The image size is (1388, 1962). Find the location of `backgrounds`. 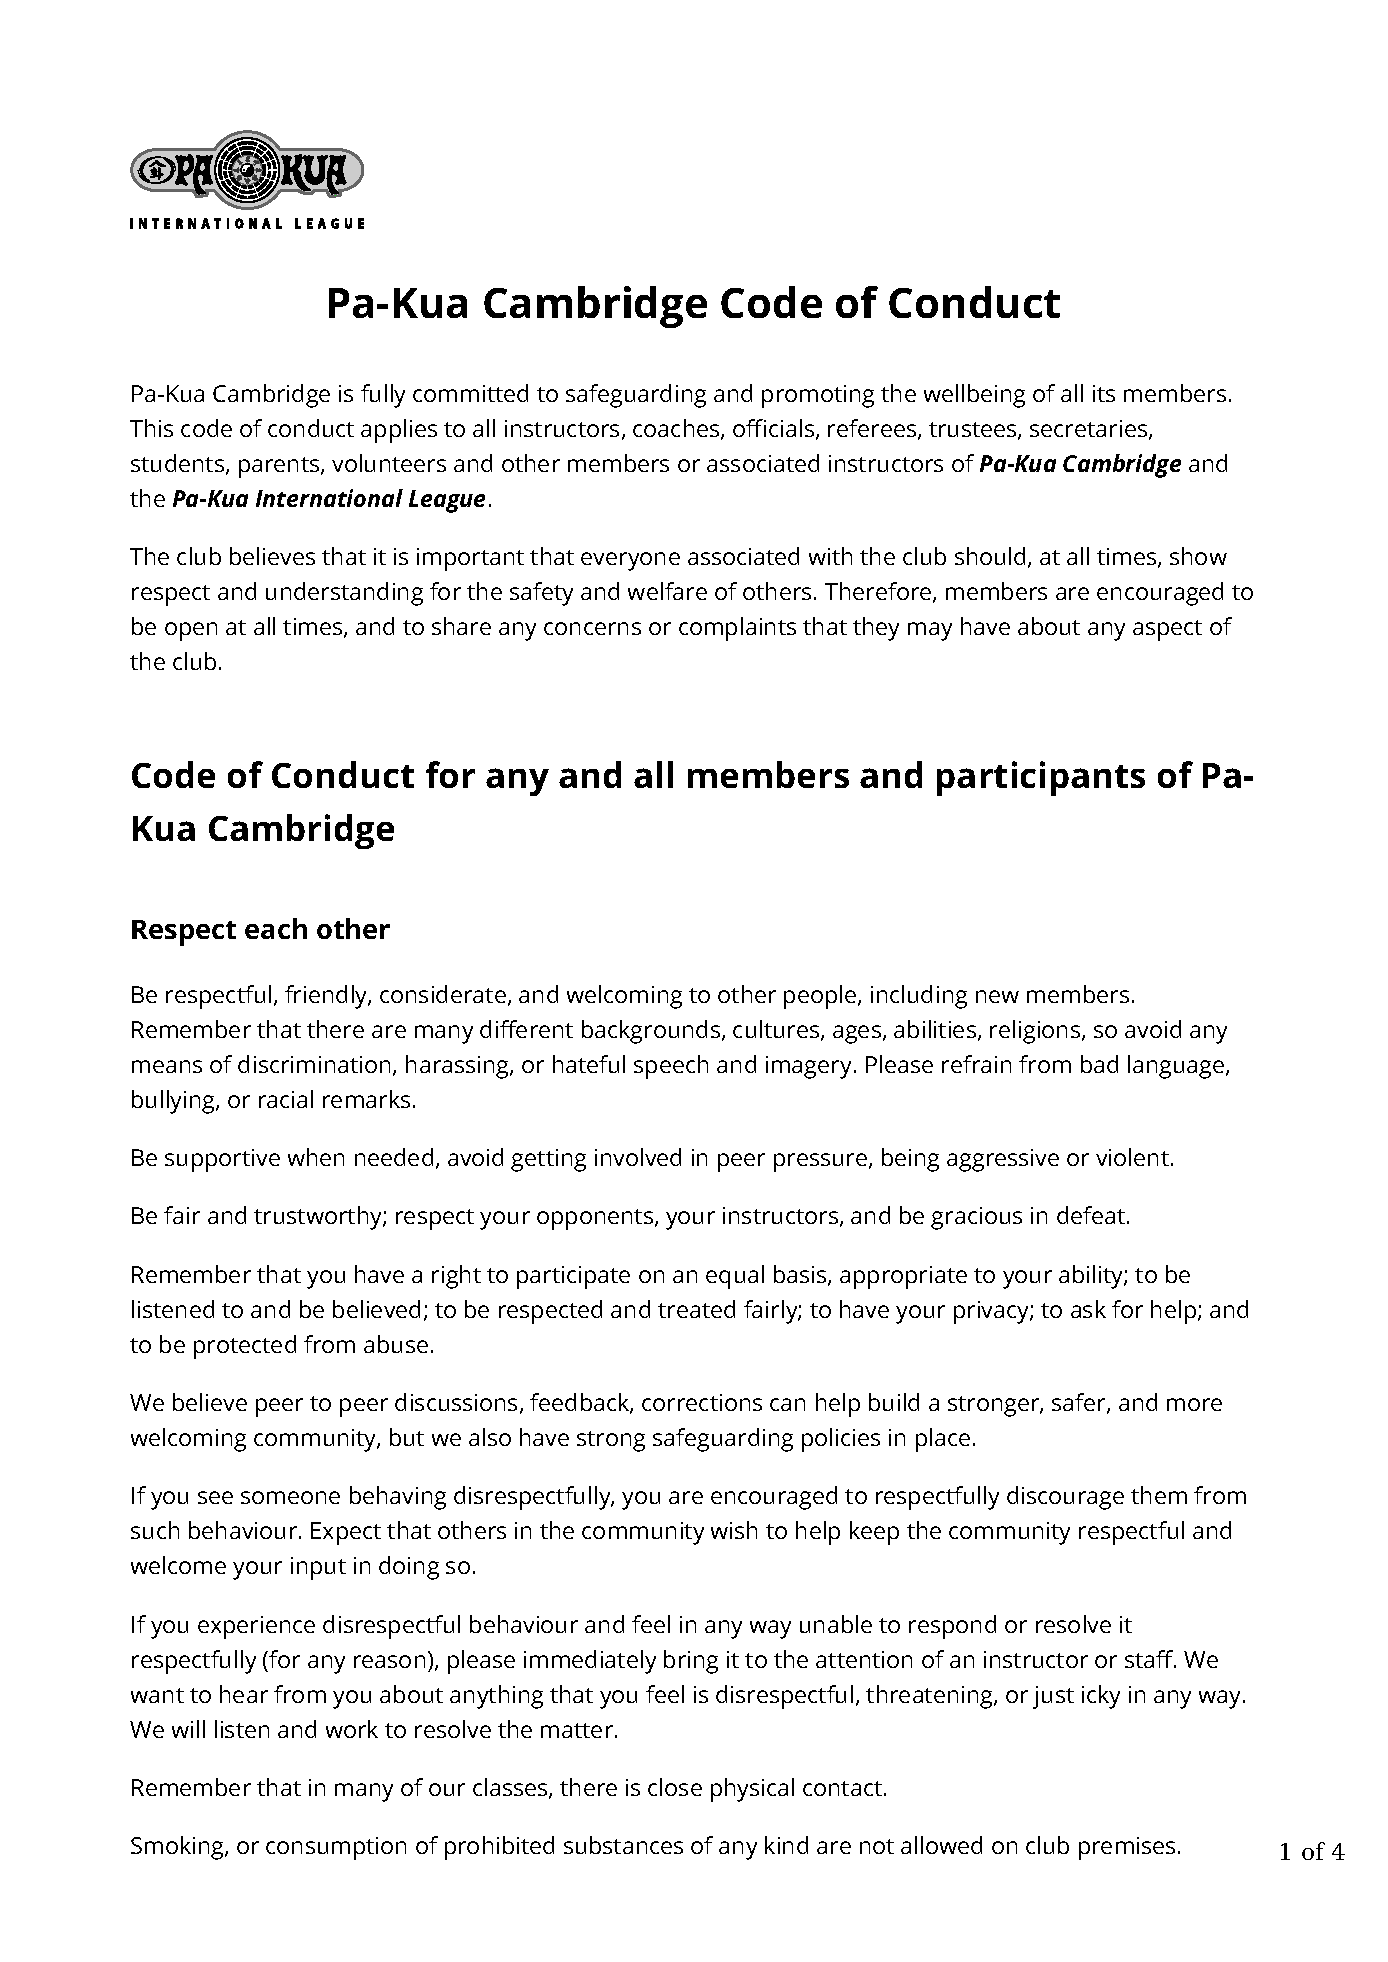

backgrounds is located at coordinates (652, 1032).
